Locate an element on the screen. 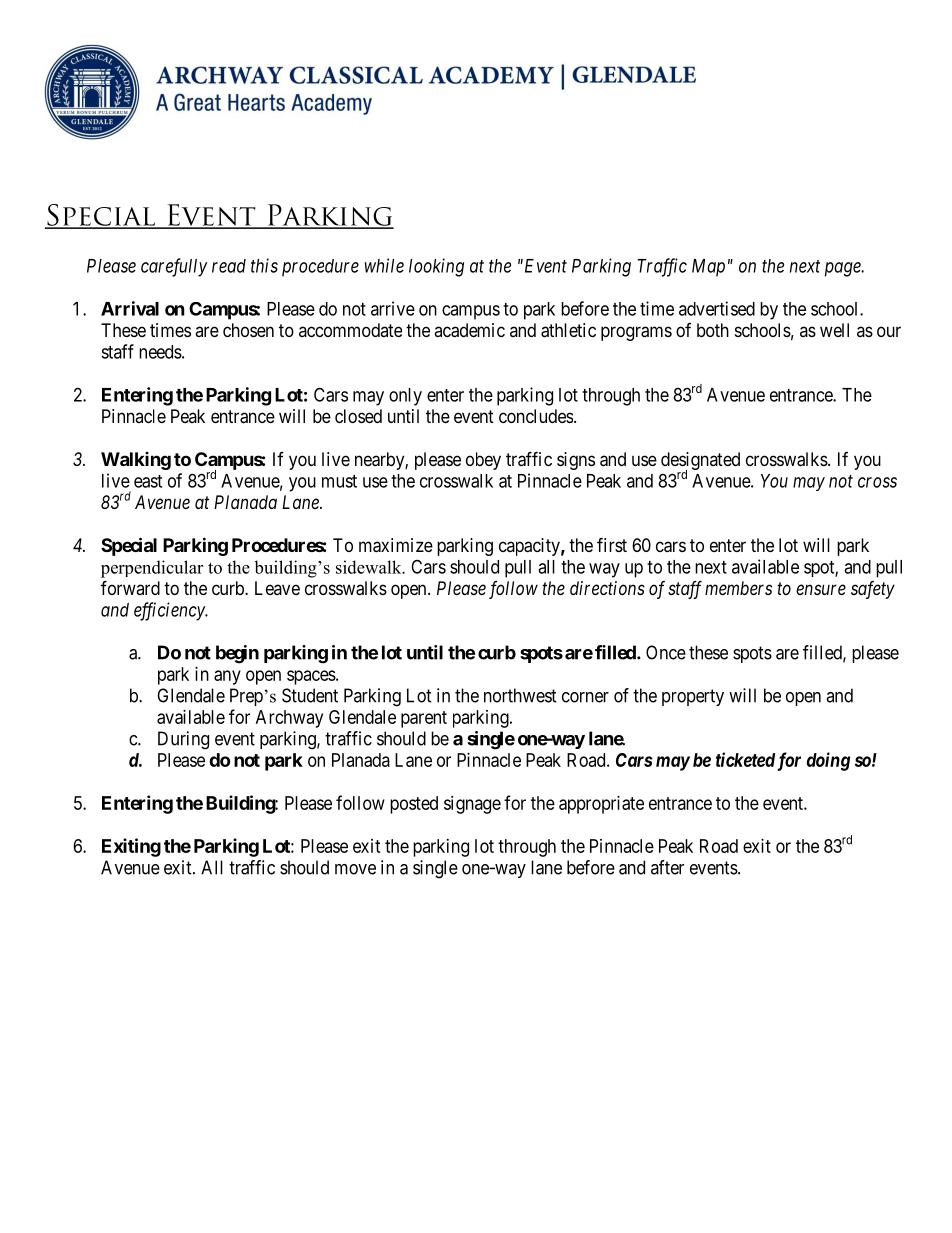  ensure is located at coordinates (821, 589).
